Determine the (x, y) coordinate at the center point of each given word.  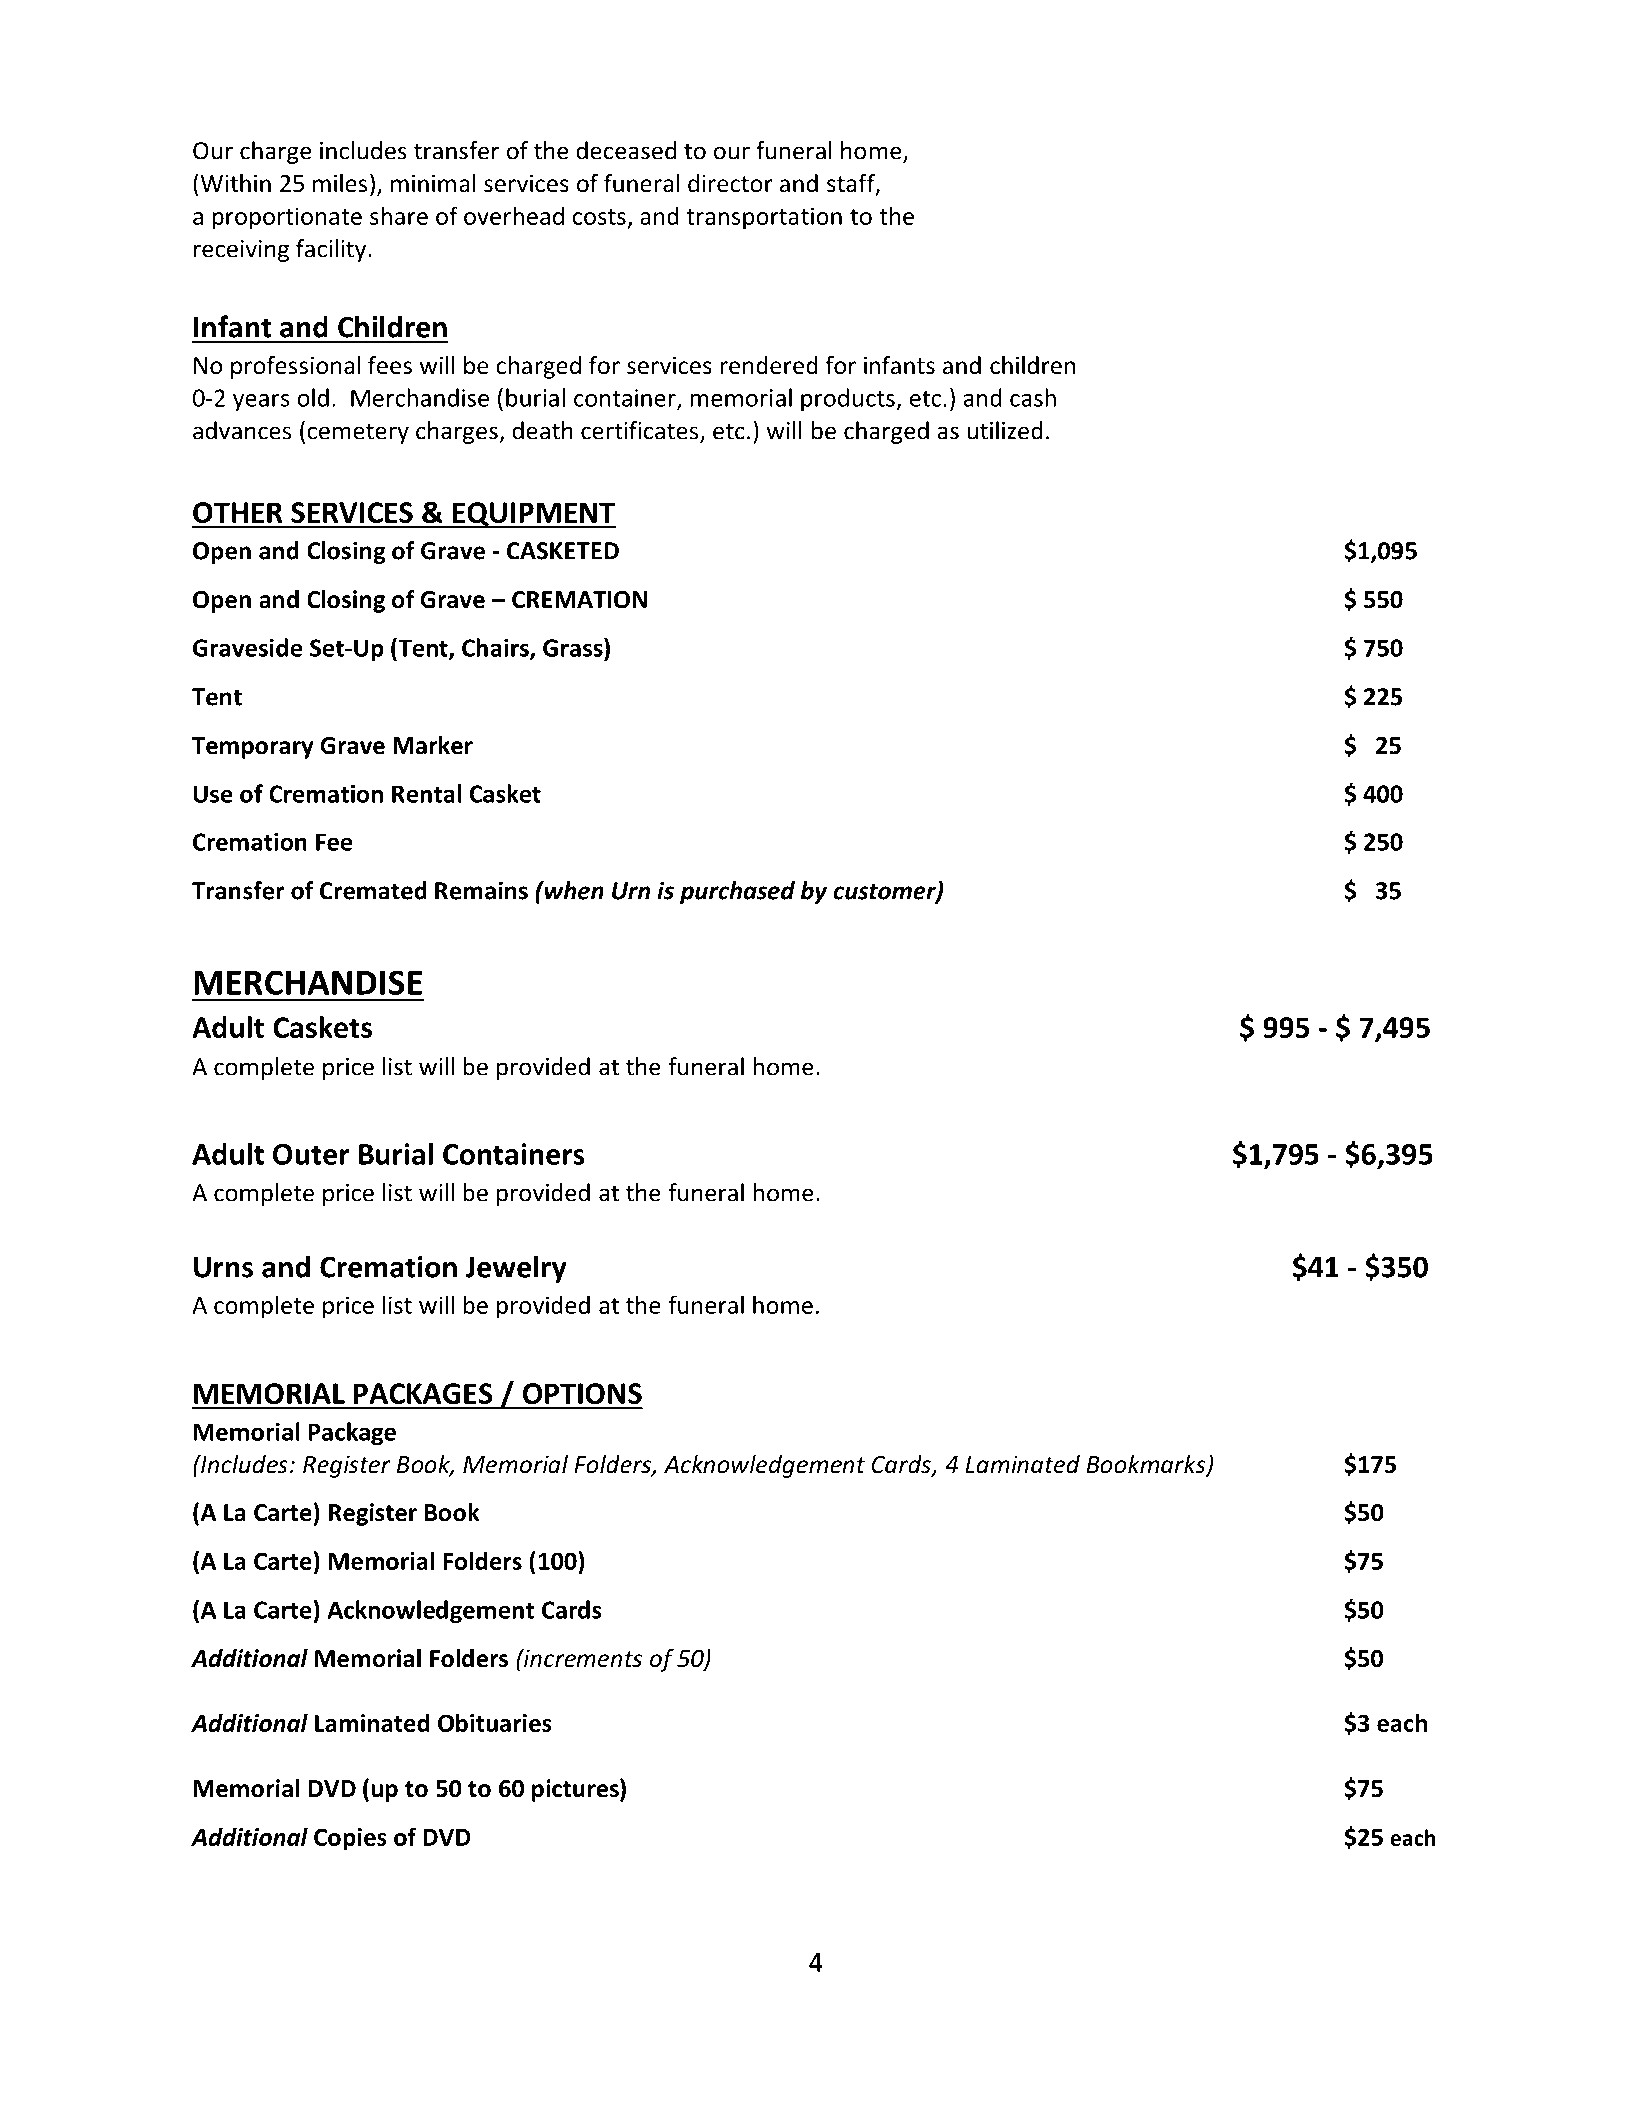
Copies (350, 1839)
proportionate (287, 218)
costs (599, 217)
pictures (576, 1790)
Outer (311, 1154)
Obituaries (495, 1722)
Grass (574, 647)
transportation (764, 218)
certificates (641, 431)
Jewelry (516, 1269)
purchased (737, 892)
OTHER (238, 512)
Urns (223, 1267)
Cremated (373, 890)
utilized (1005, 430)
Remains (481, 890)
